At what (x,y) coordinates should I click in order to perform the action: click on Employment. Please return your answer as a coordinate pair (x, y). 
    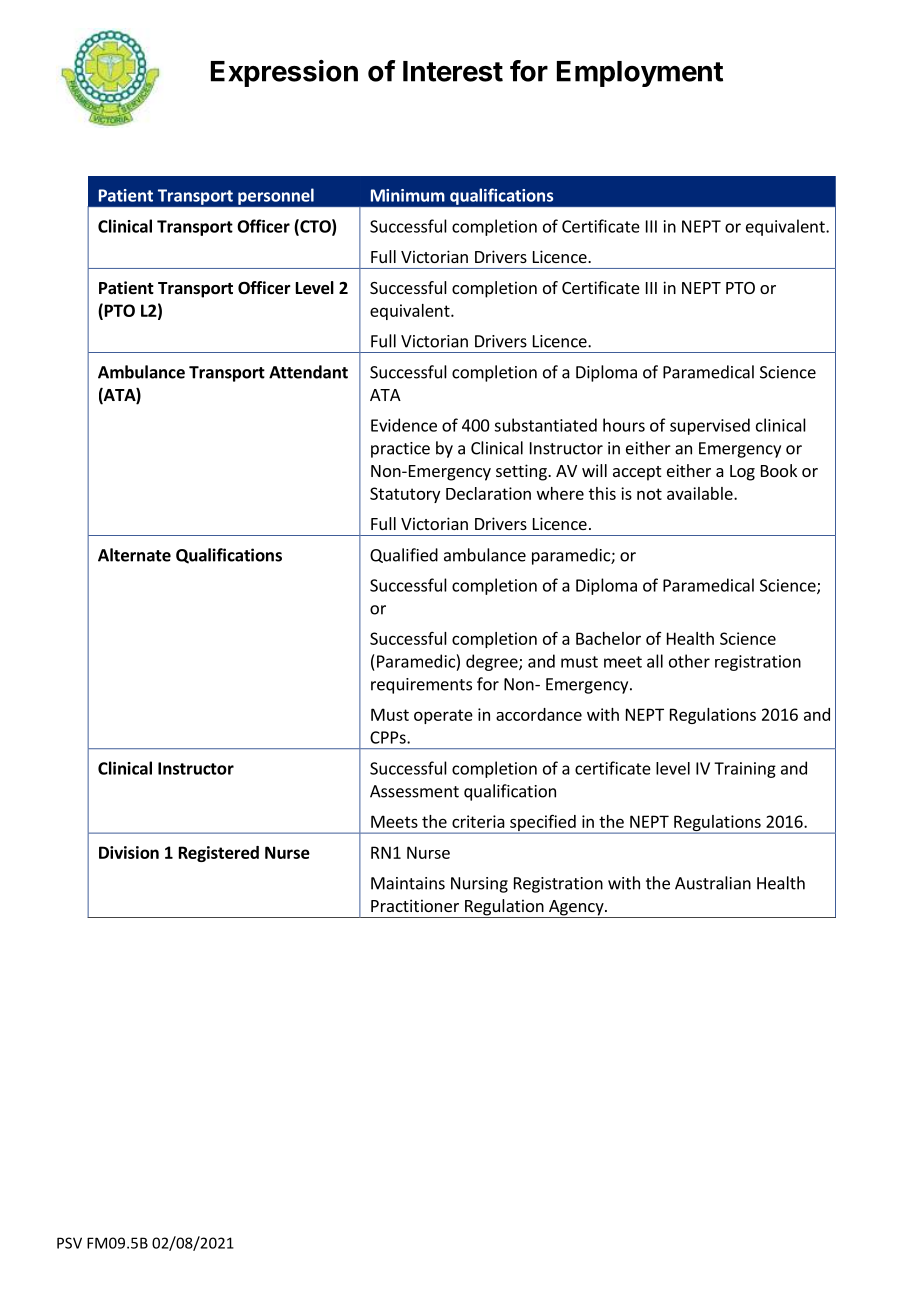
    Looking at the image, I should click on (640, 74).
